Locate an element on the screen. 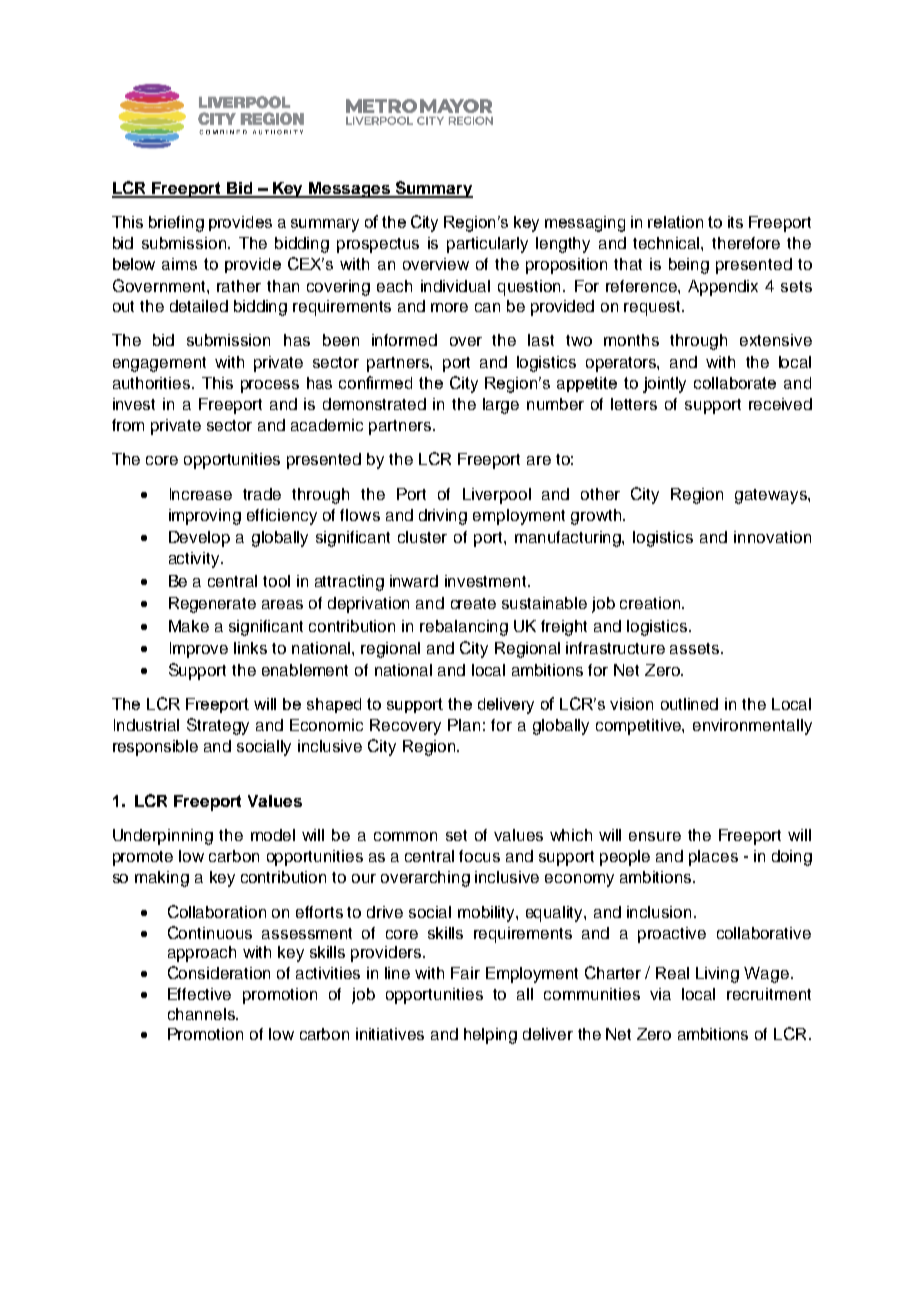 Image resolution: width=924 pixels, height=1308 pixels. large is located at coordinates (501, 406).
